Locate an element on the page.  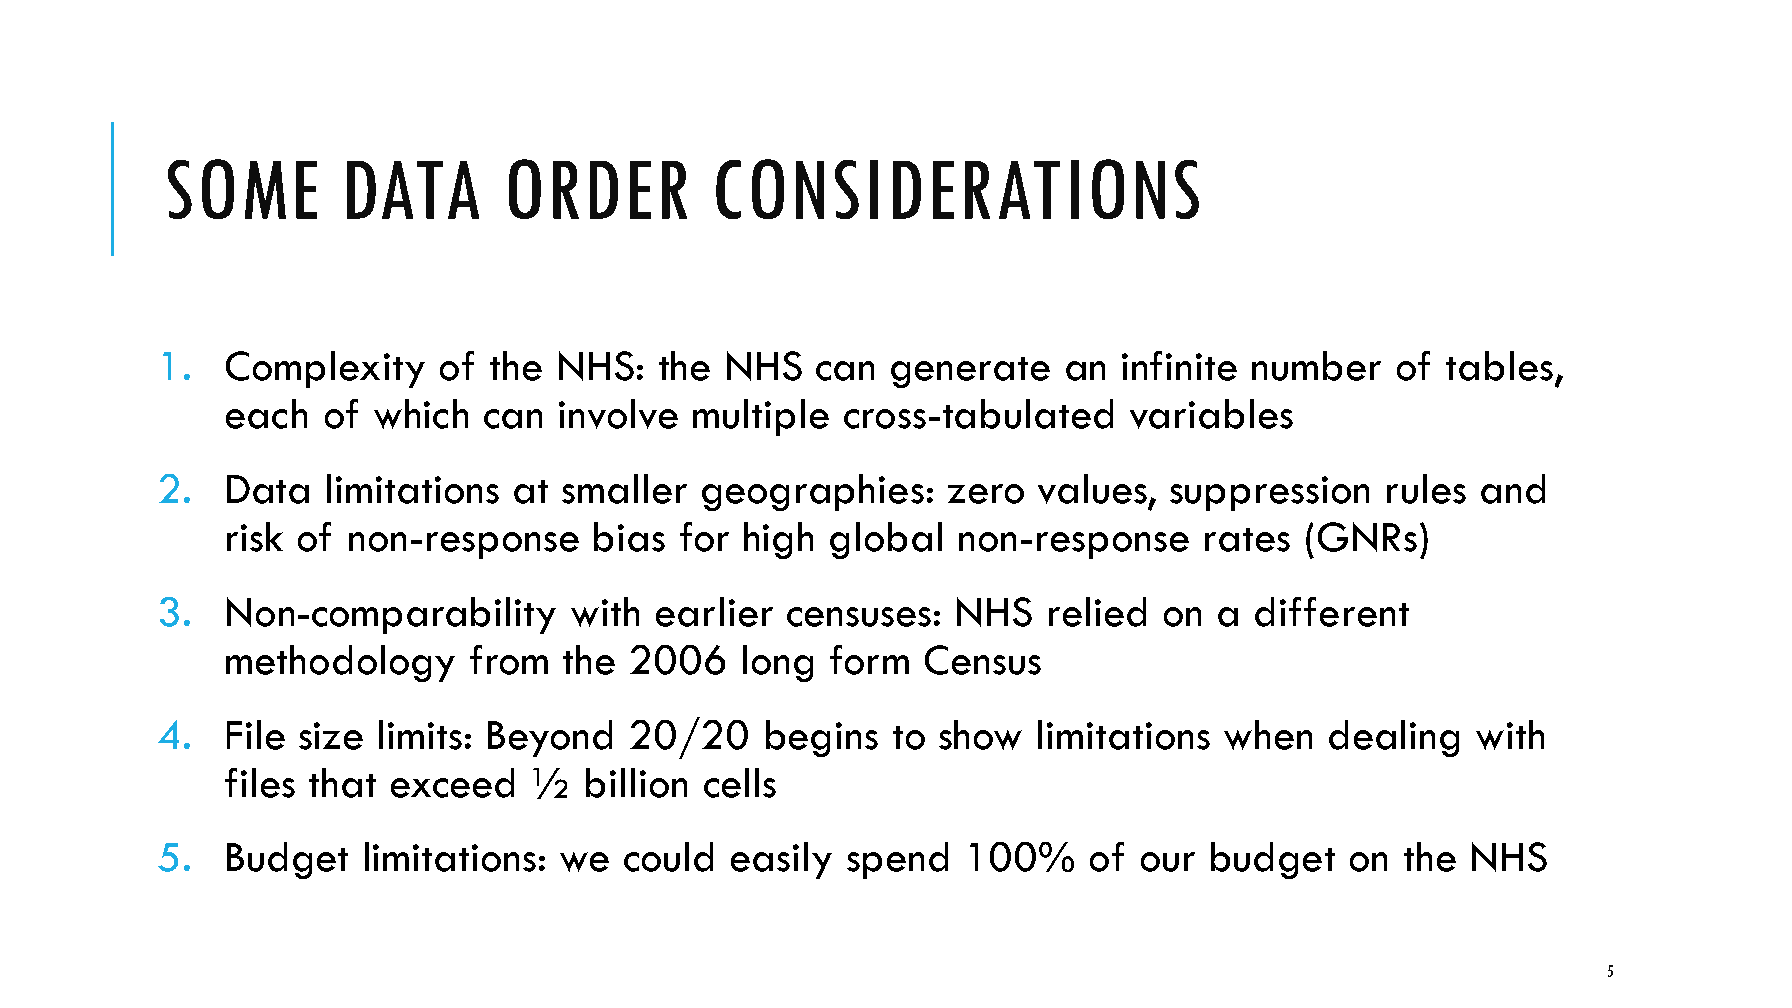
SOME is located at coordinates (242, 189).
